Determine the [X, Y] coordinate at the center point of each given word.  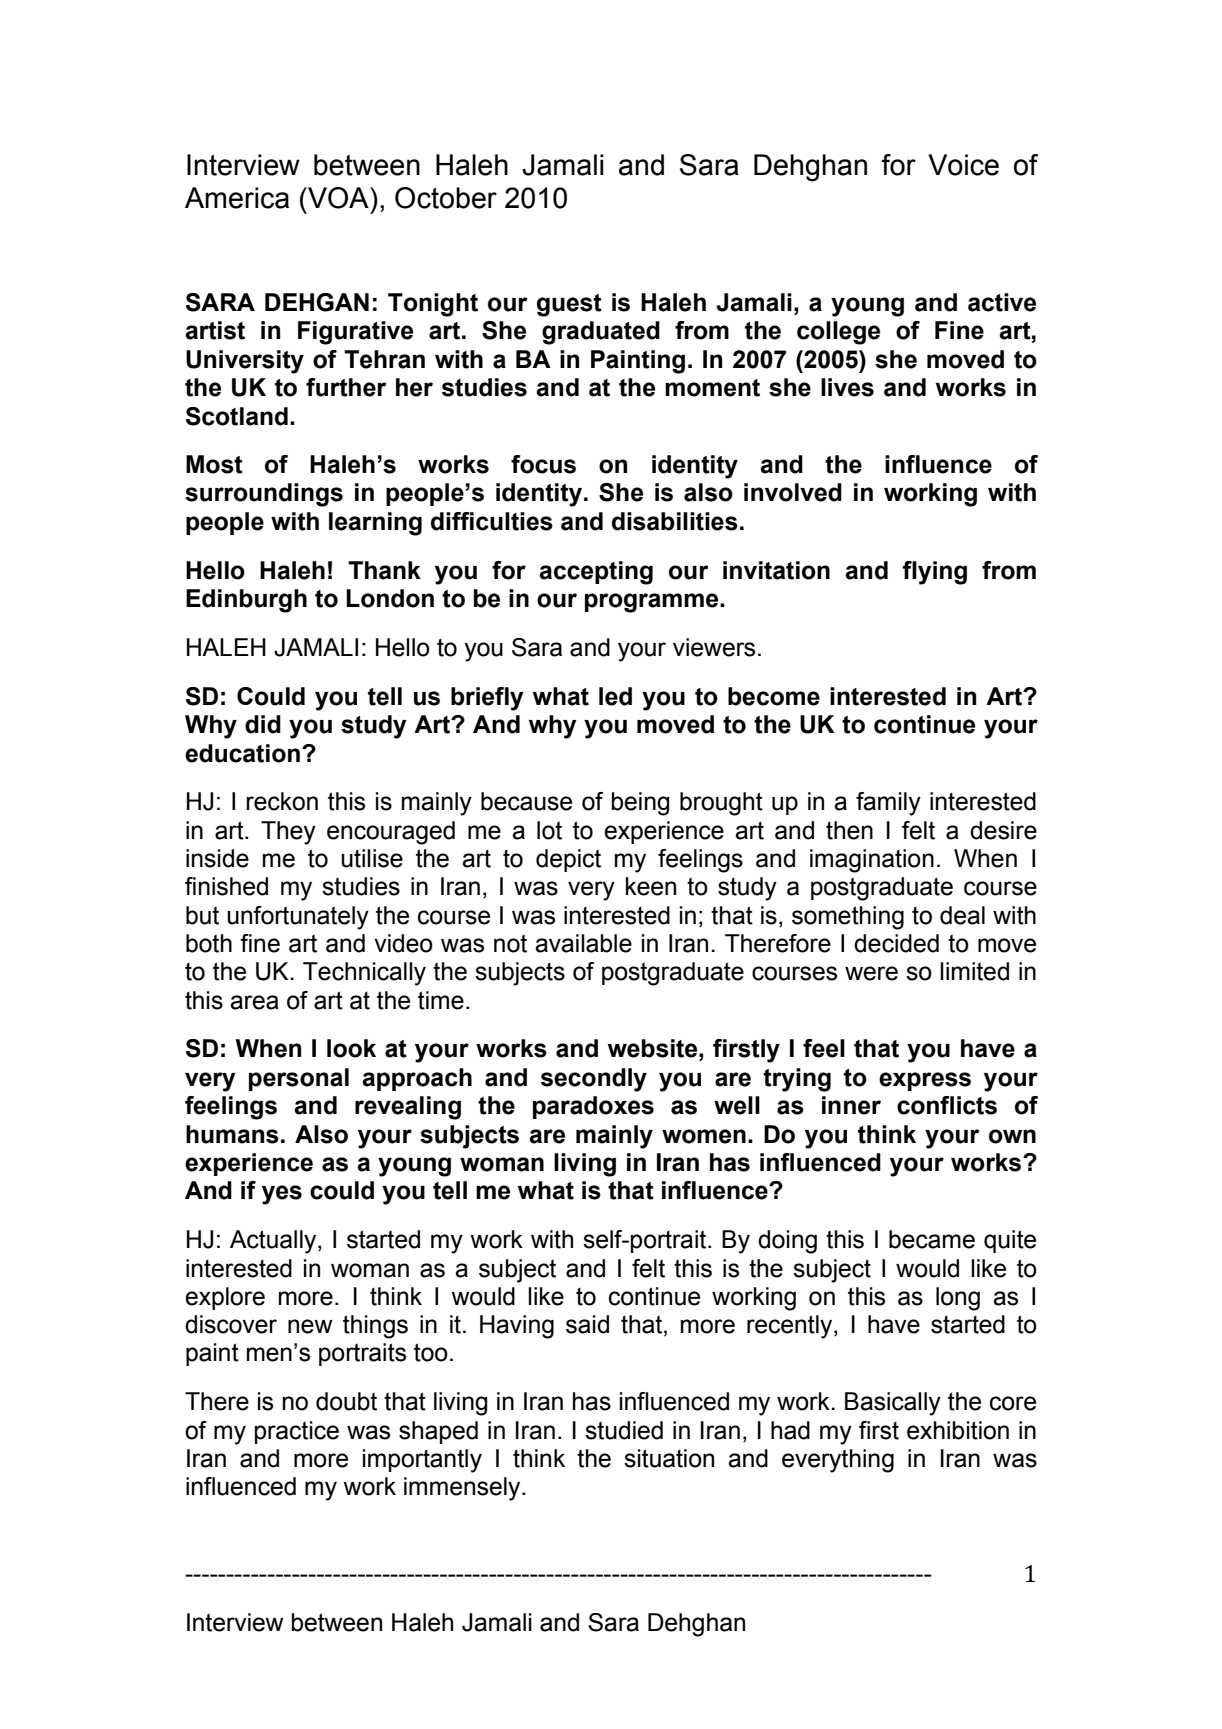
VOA [338, 198]
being [640, 804]
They [288, 833]
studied [624, 1430]
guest [569, 305]
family [888, 804]
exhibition [958, 1430]
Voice [963, 165]
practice [297, 1432]
